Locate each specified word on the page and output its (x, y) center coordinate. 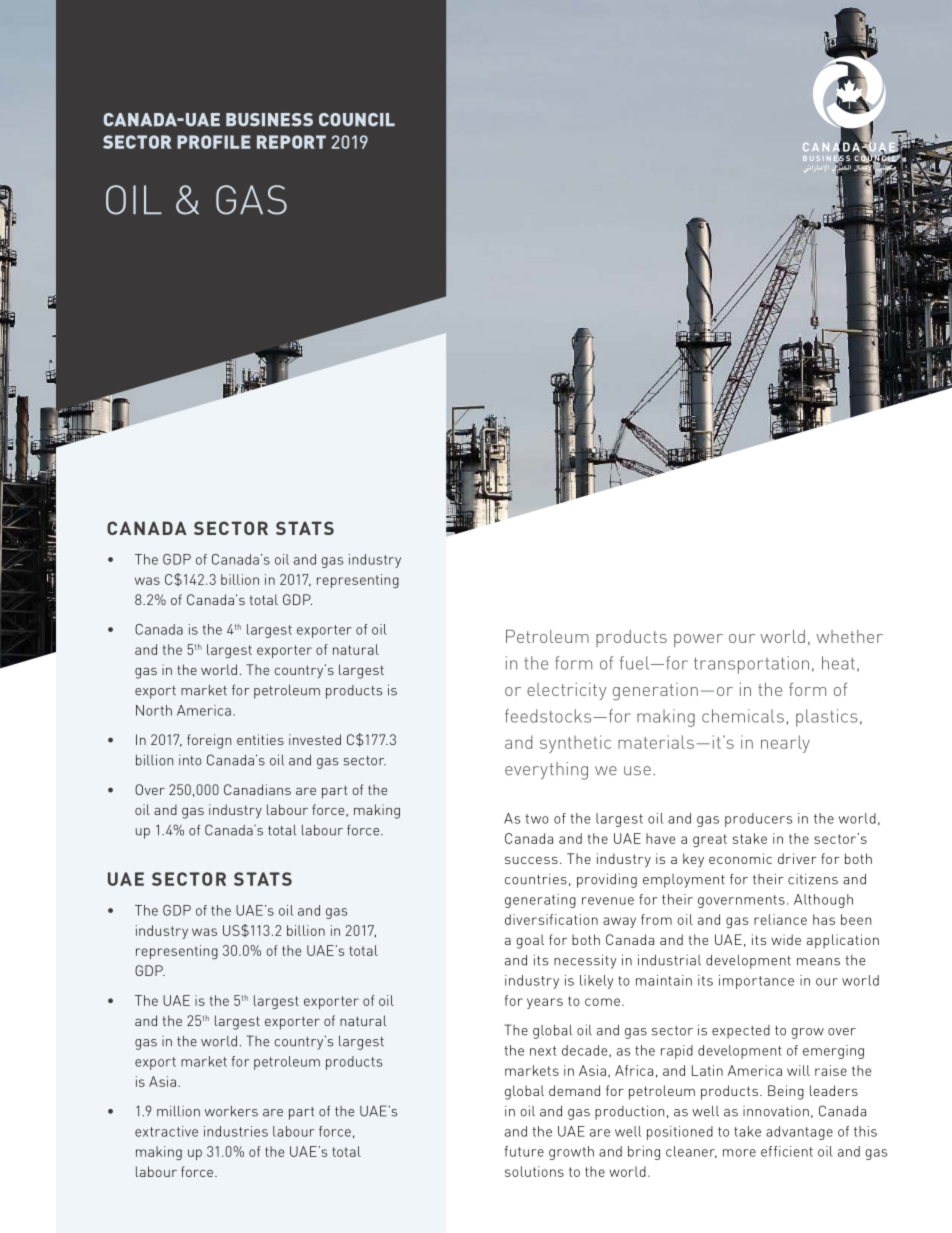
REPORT (291, 142)
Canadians (257, 789)
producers (758, 820)
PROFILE (214, 142)
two (537, 819)
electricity (567, 691)
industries (236, 1131)
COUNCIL (357, 120)
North (154, 710)
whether (849, 636)
